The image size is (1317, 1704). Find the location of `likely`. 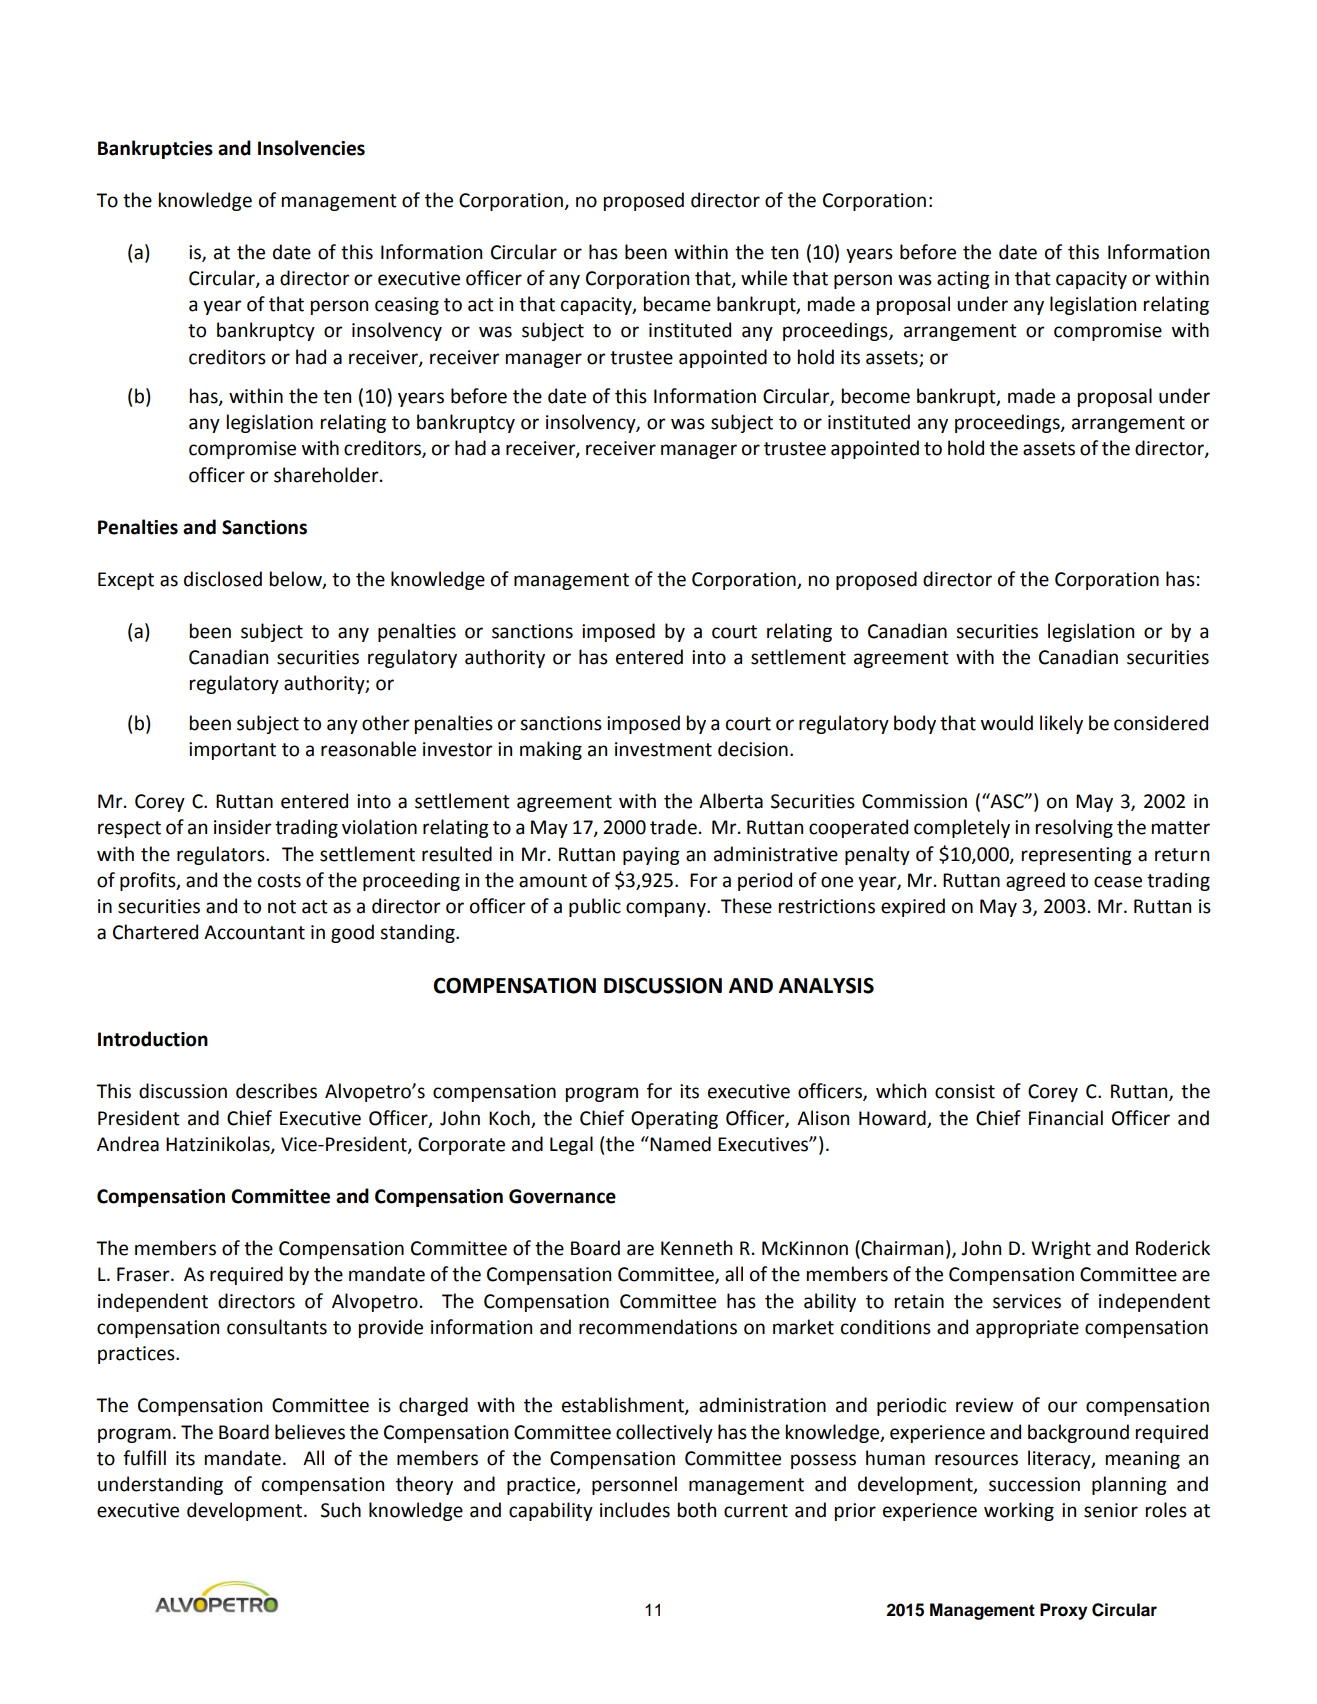

likely is located at coordinates (1061, 724).
